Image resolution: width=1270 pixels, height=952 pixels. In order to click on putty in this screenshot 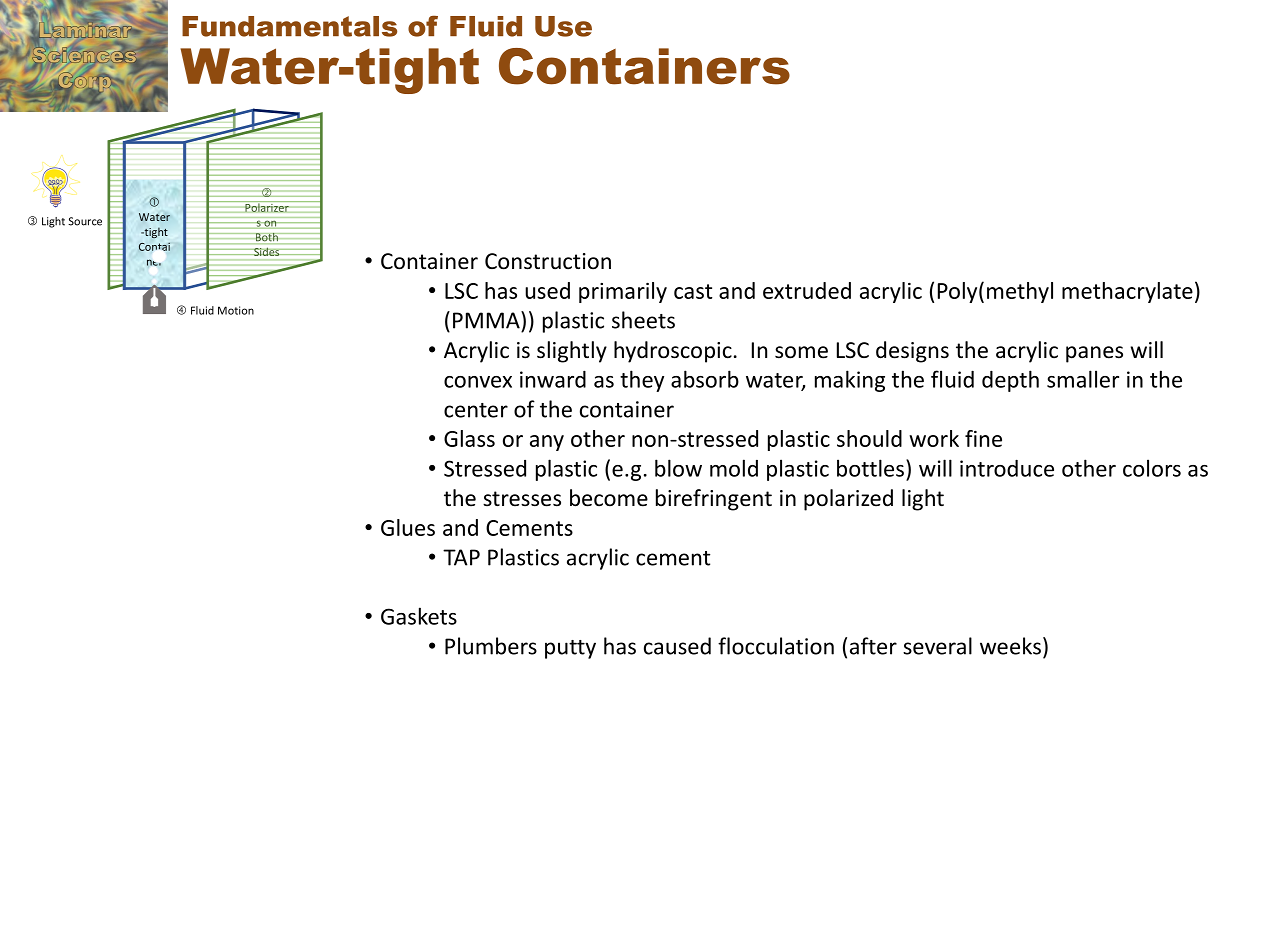, I will do `click(570, 649)`.
